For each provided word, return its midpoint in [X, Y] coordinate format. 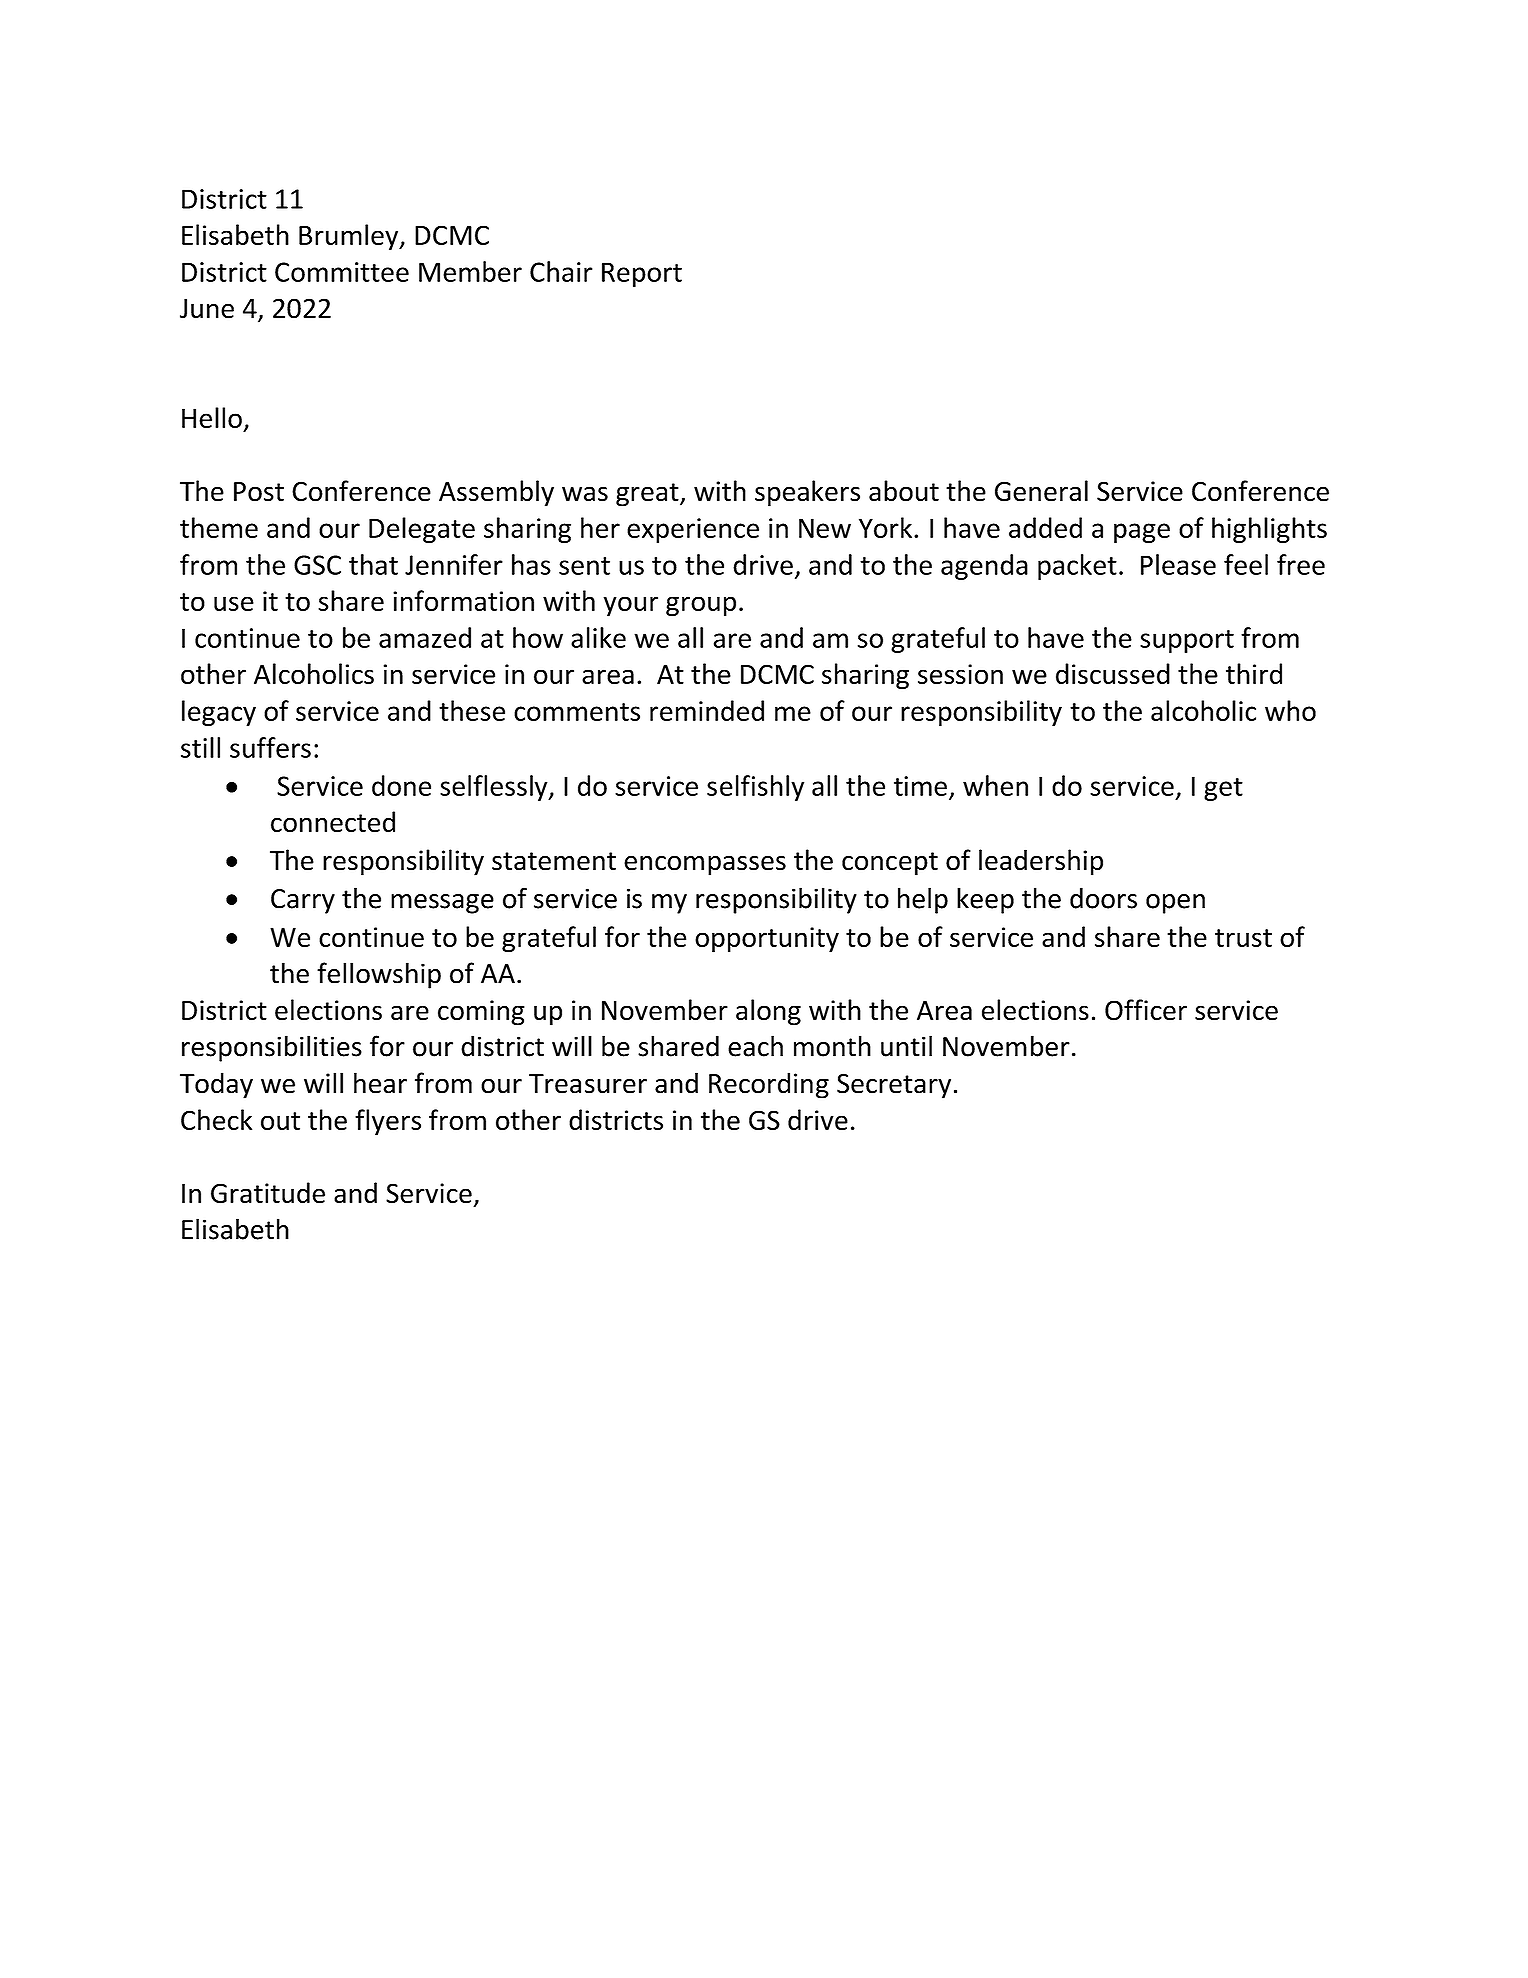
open [1175, 904]
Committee [342, 272]
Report [642, 274]
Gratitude [268, 1193]
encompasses [705, 865]
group [701, 606]
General [1041, 491]
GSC [317, 565]
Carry [303, 901]
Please [1178, 564]
